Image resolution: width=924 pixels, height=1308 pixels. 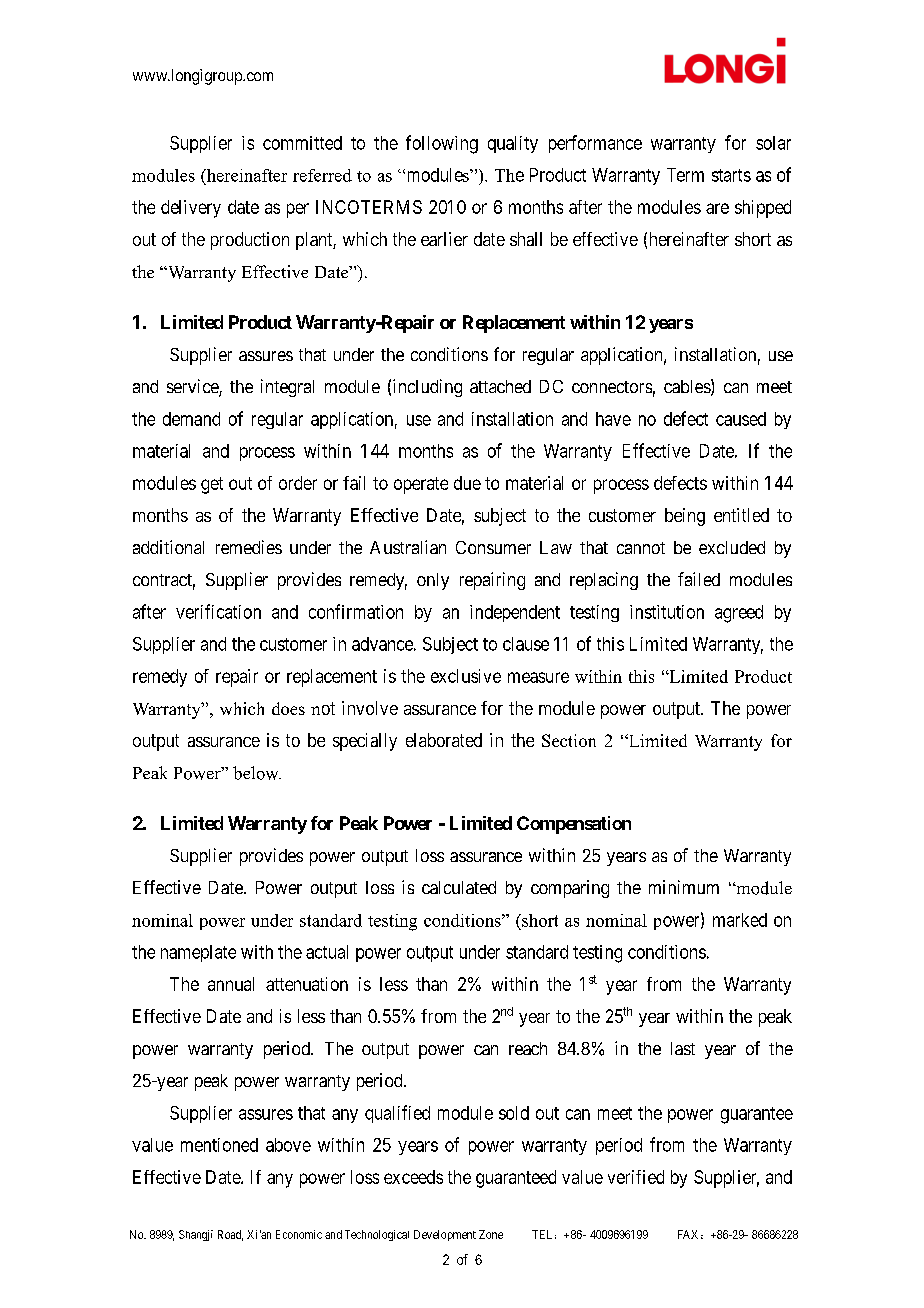 What do you see at coordinates (466, 676) in the screenshot?
I see `exclusive` at bounding box center [466, 676].
